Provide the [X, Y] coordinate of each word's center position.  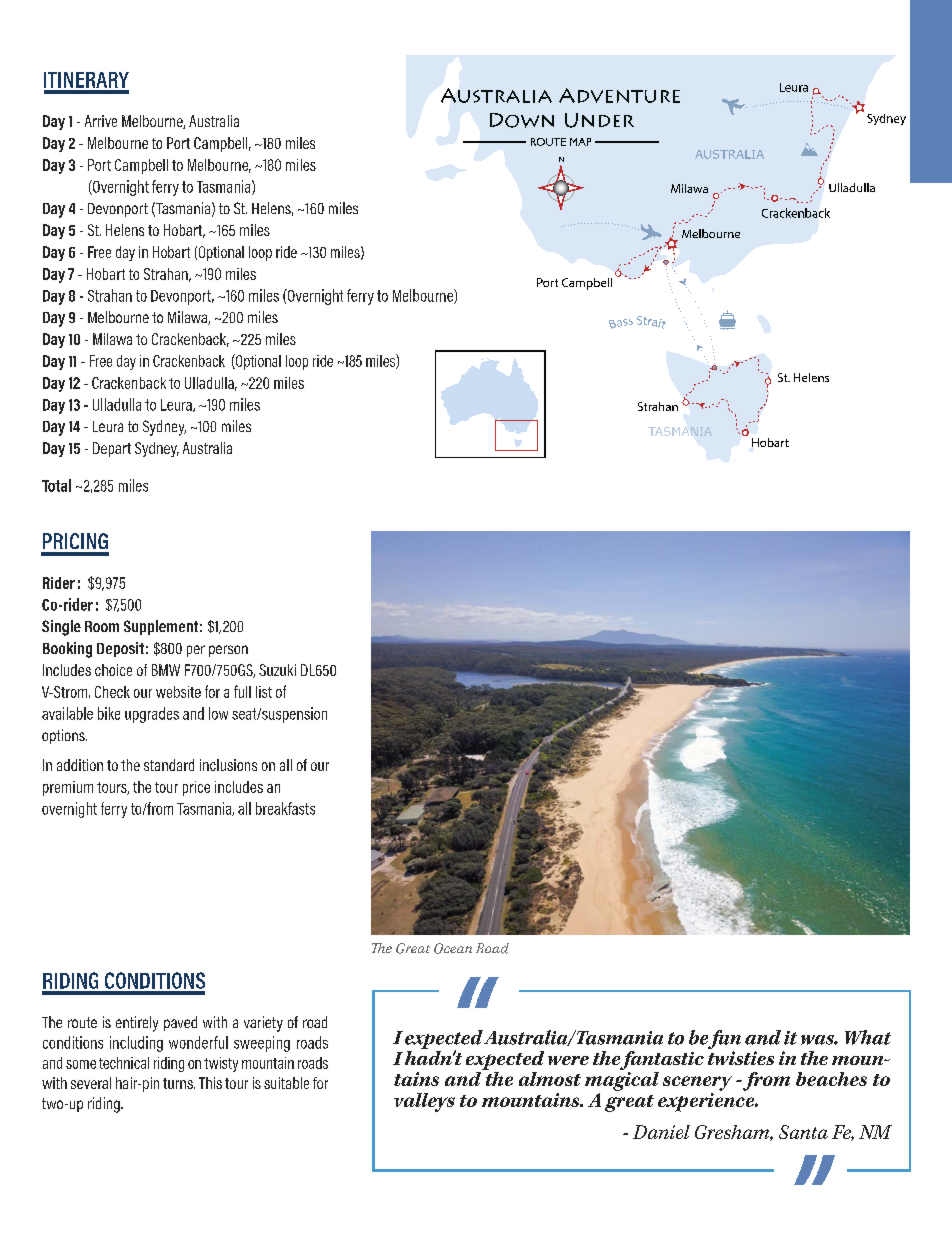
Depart [112, 449]
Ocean [453, 948]
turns [179, 1083]
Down [522, 120]
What [868, 1037]
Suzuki [277, 670]
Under [599, 120]
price [196, 788]
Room [102, 626]
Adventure [619, 95]
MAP [580, 142]
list [264, 692]
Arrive [101, 121]
